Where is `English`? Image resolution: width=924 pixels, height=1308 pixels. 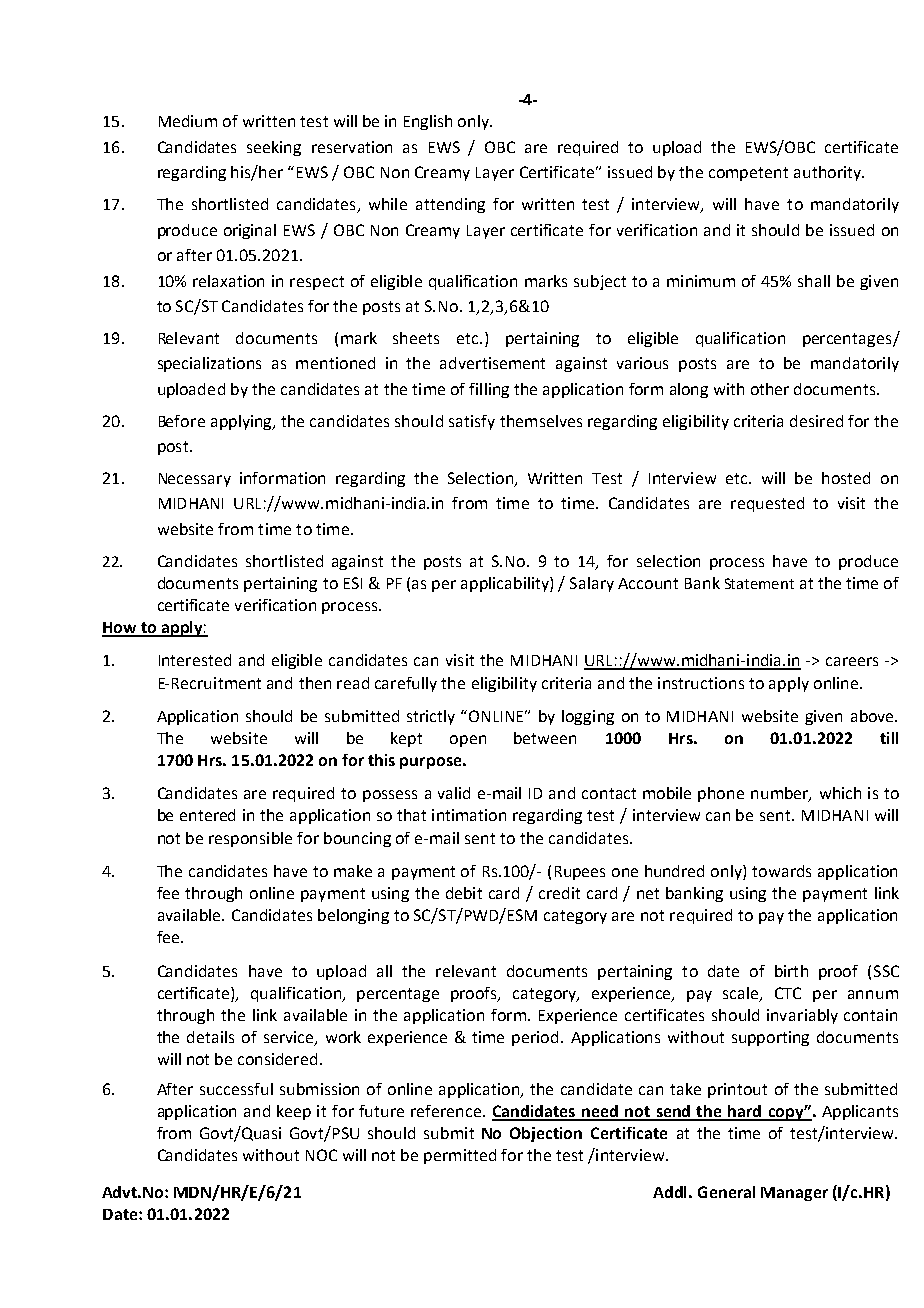
English is located at coordinates (428, 122).
